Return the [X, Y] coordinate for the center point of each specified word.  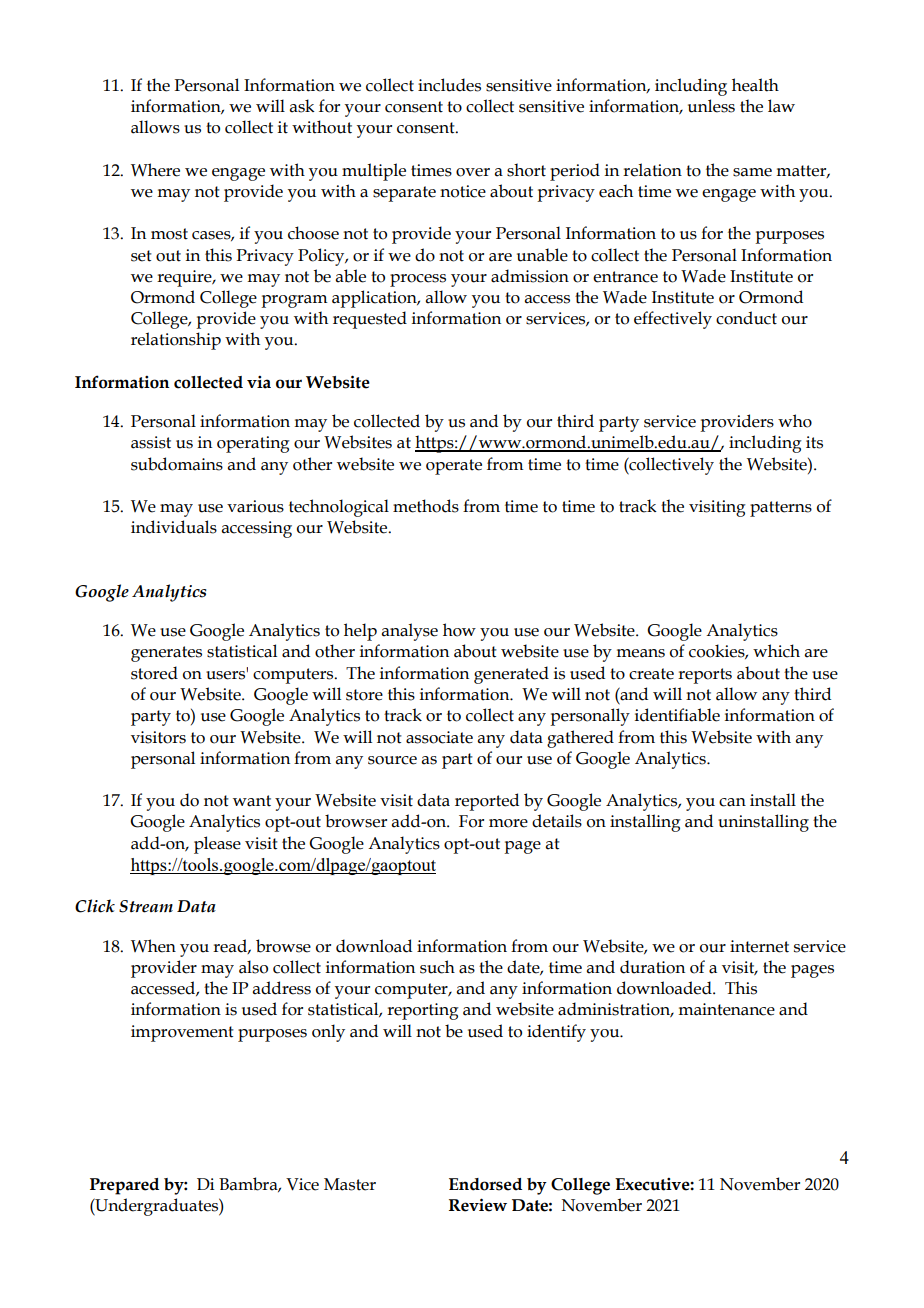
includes [449, 85]
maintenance [726, 1009]
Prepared [124, 1186]
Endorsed [485, 1184]
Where [155, 170]
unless [711, 106]
